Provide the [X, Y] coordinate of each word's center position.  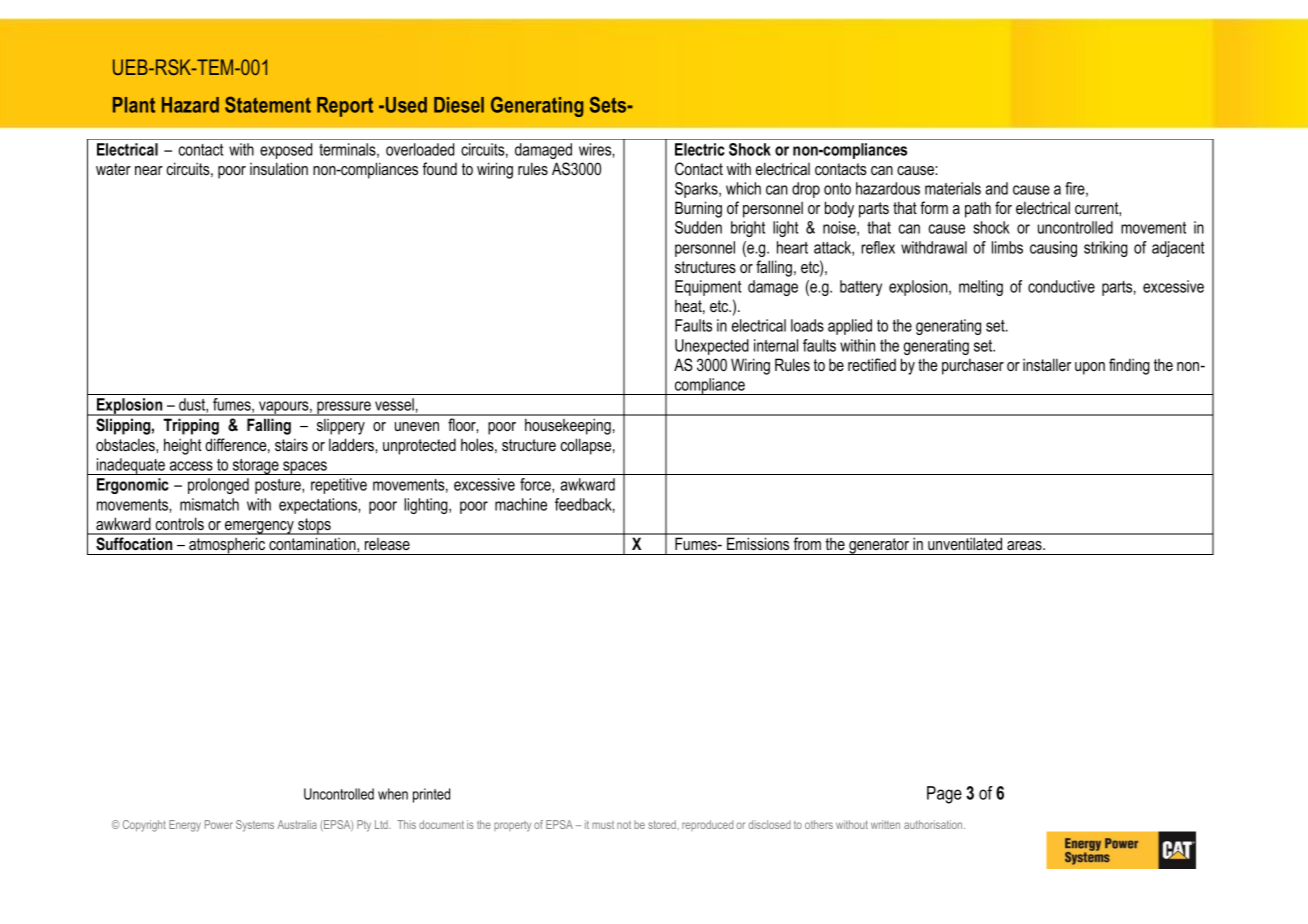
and [996, 188]
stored [663, 824]
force [536, 485]
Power [219, 824]
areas [1025, 546]
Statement [268, 104]
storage [255, 467]
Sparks [697, 190]
